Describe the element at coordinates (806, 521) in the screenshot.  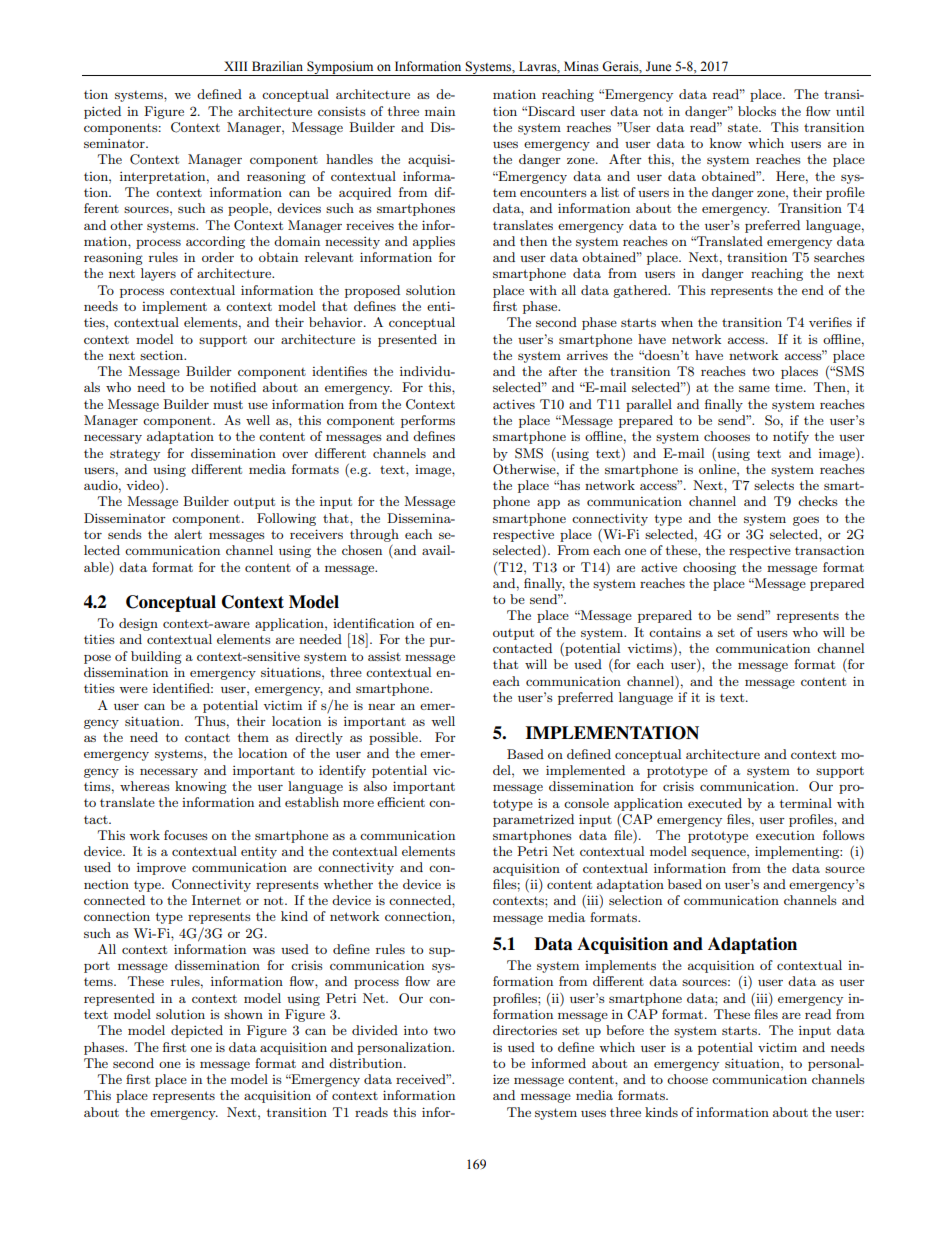
I see `goes` at that location.
